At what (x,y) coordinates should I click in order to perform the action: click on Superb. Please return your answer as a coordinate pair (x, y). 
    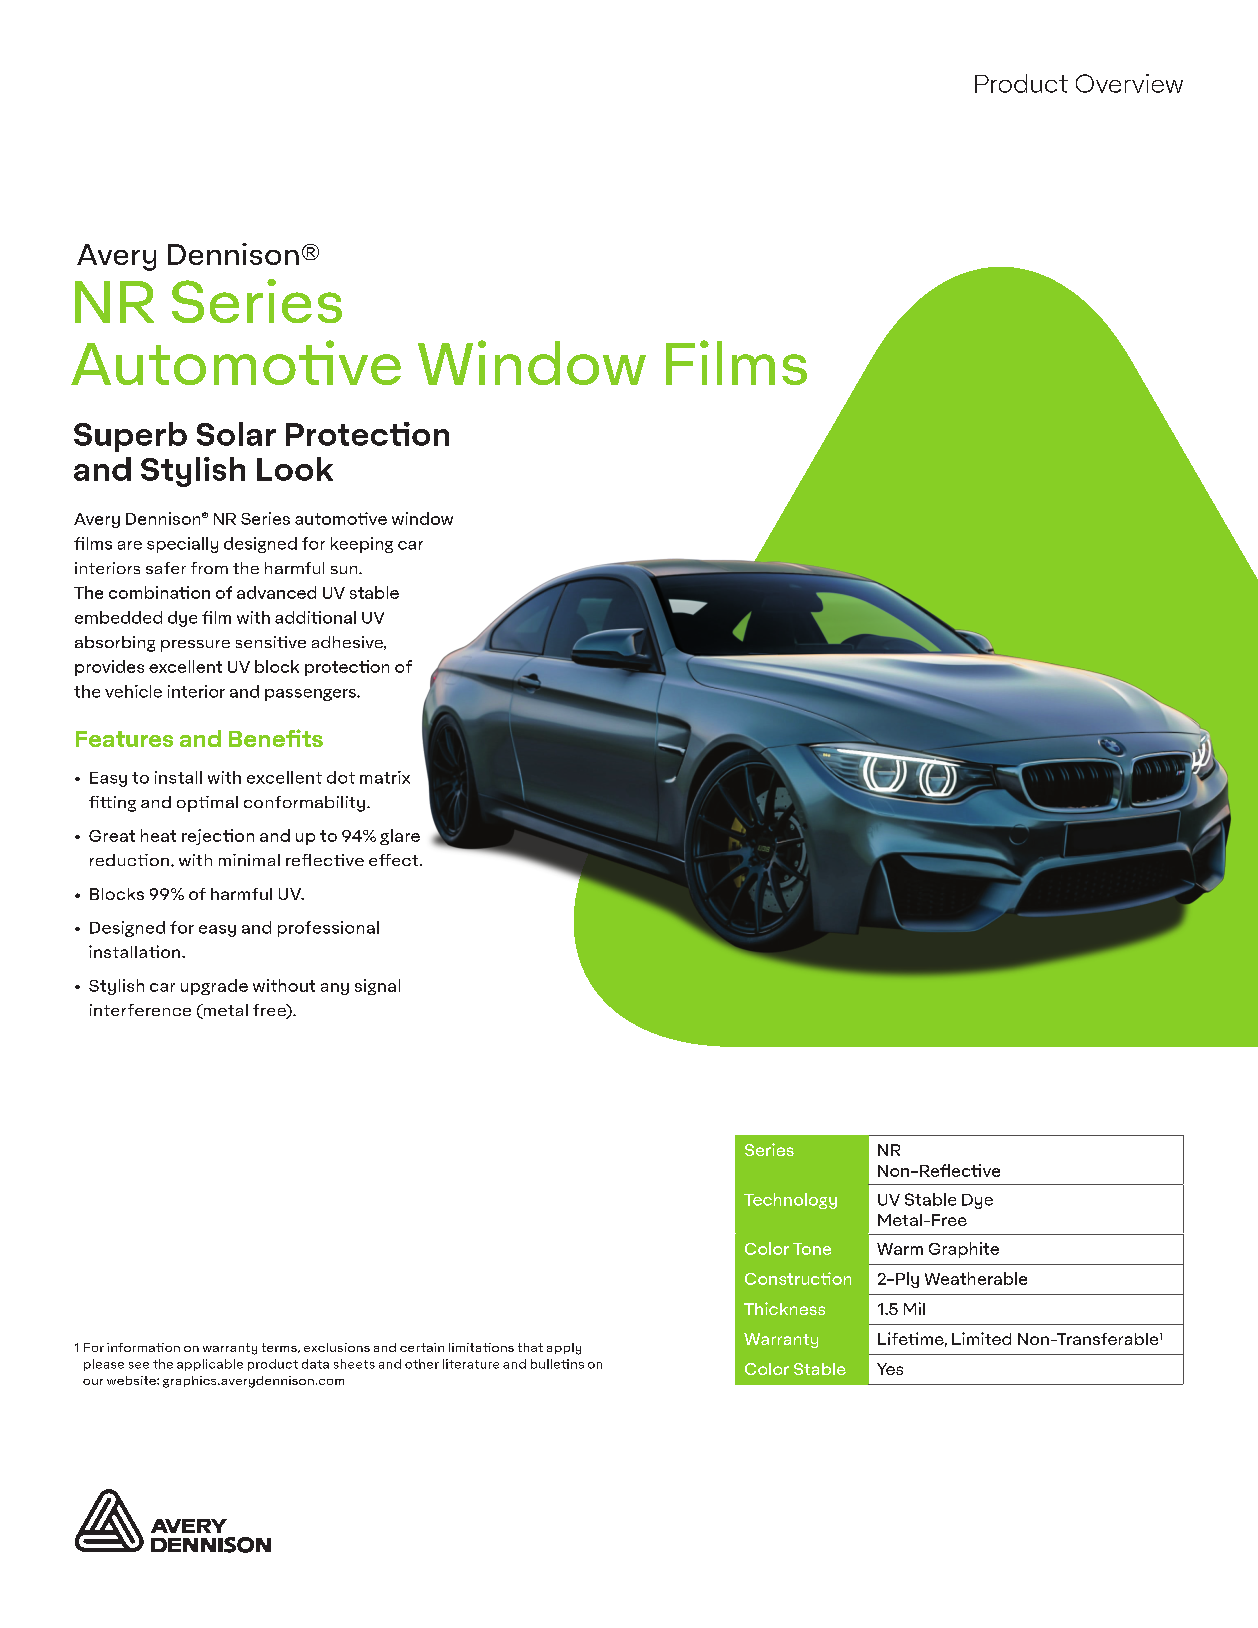
    Looking at the image, I should click on (130, 437).
